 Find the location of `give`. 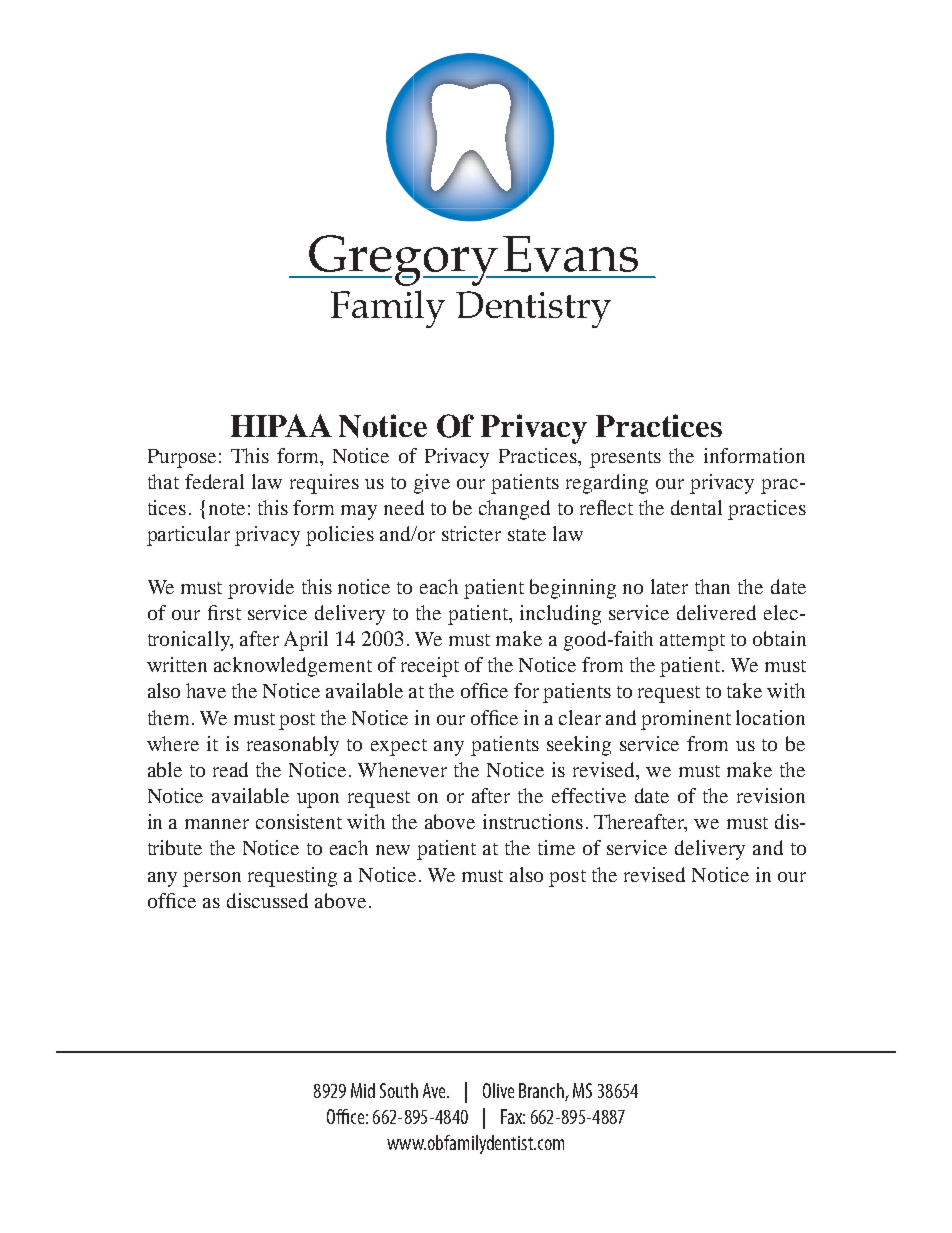

give is located at coordinates (432, 484).
